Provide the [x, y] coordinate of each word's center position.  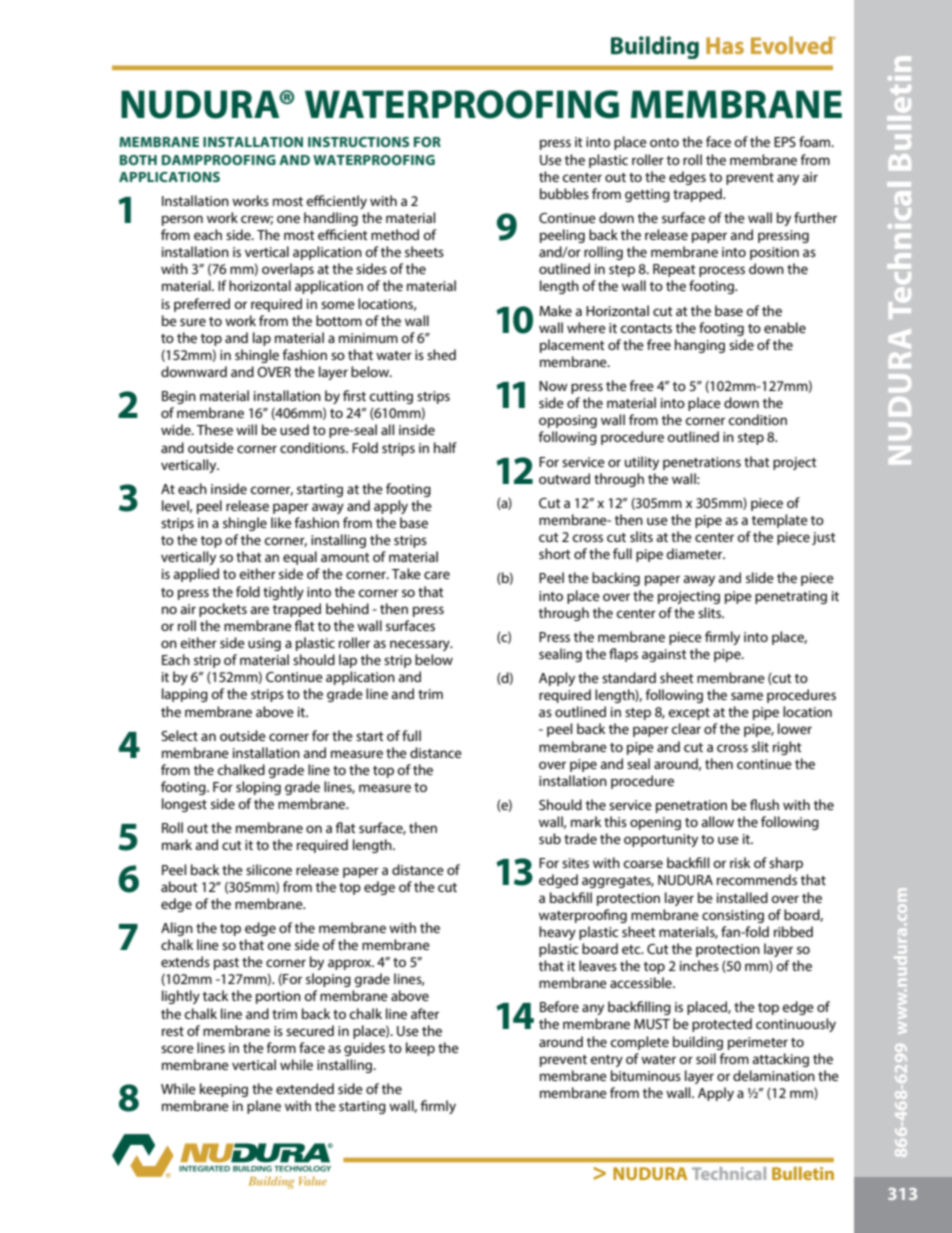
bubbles [564, 193]
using [264, 644]
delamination [774, 1075]
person [182, 220]
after [425, 1013]
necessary [421, 645]
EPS [785, 142]
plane [264, 1107]
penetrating [791, 597]
